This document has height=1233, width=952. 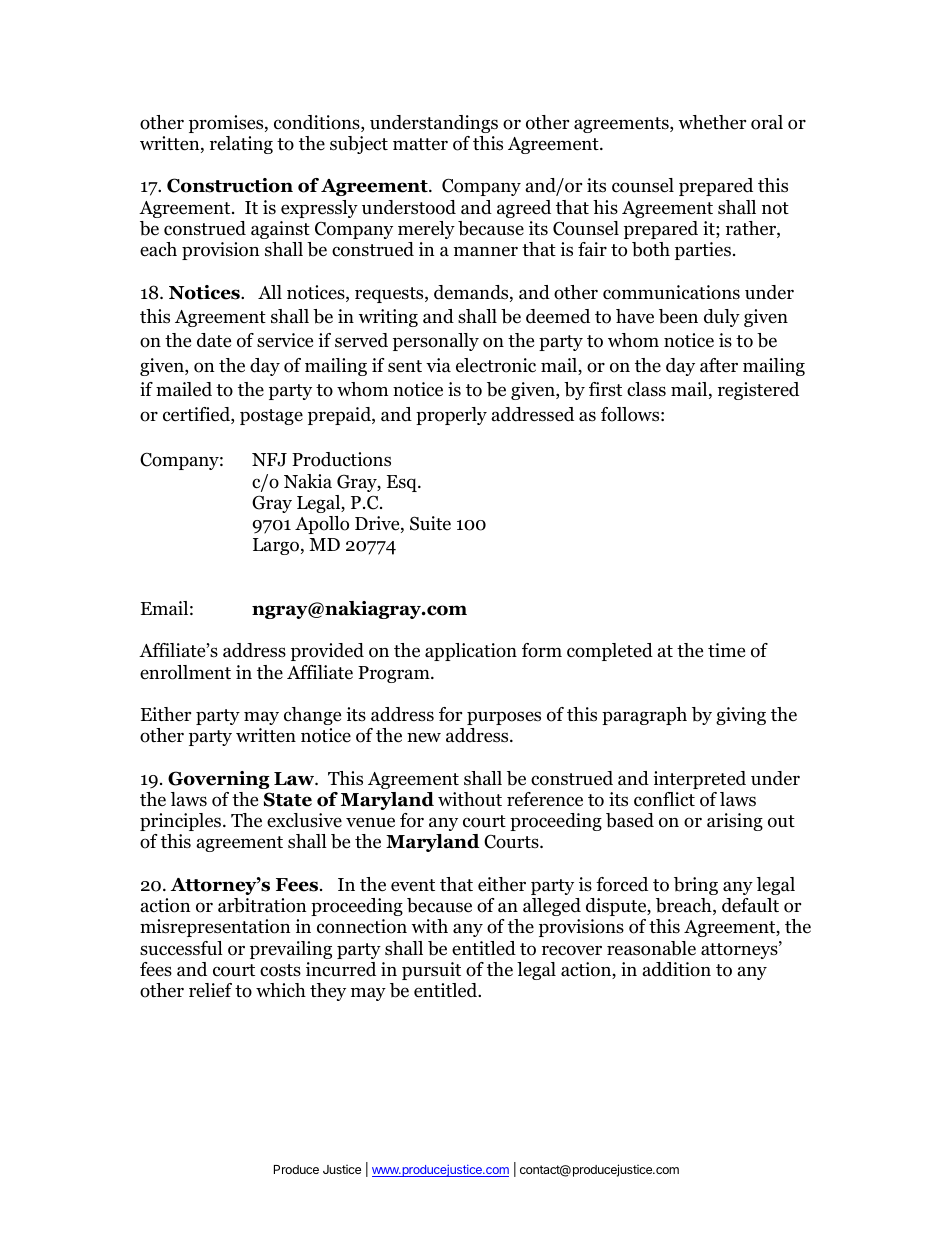 What do you see at coordinates (219, 780) in the document?
I see `Governing` at bounding box center [219, 780].
